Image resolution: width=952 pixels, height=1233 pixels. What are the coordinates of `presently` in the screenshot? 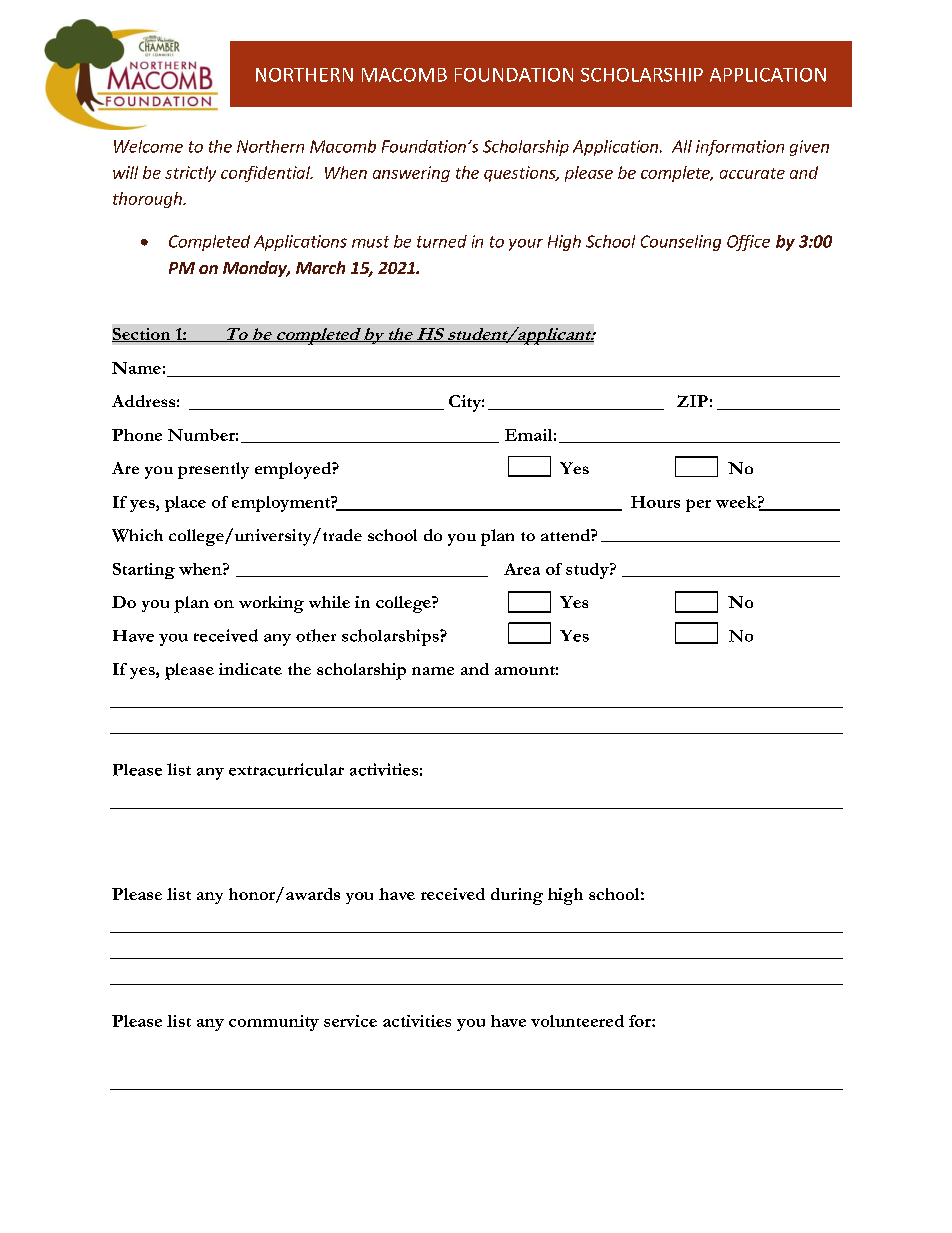 It's located at (213, 470).
